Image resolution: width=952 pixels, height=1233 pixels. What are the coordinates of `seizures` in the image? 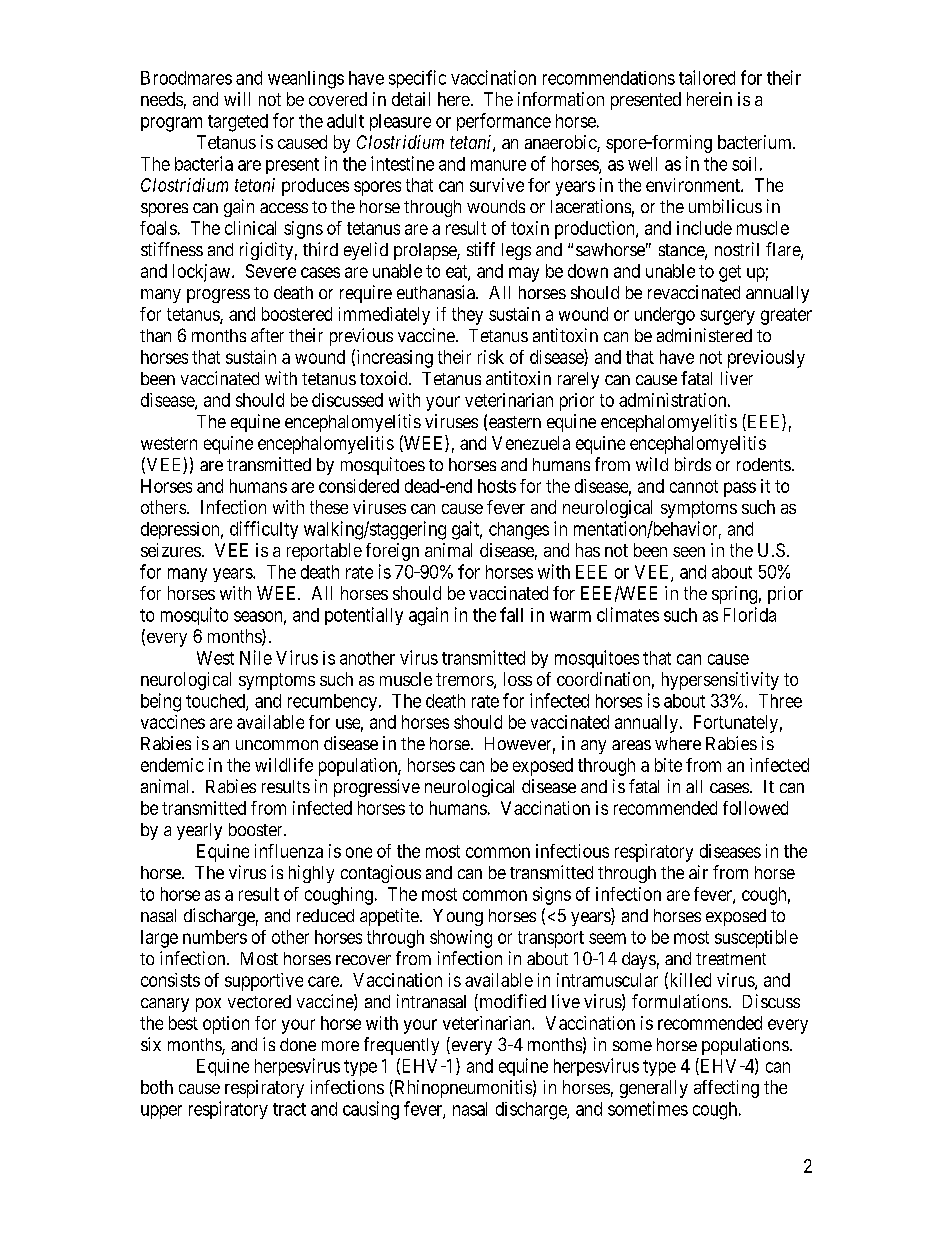 It's located at (171, 550).
